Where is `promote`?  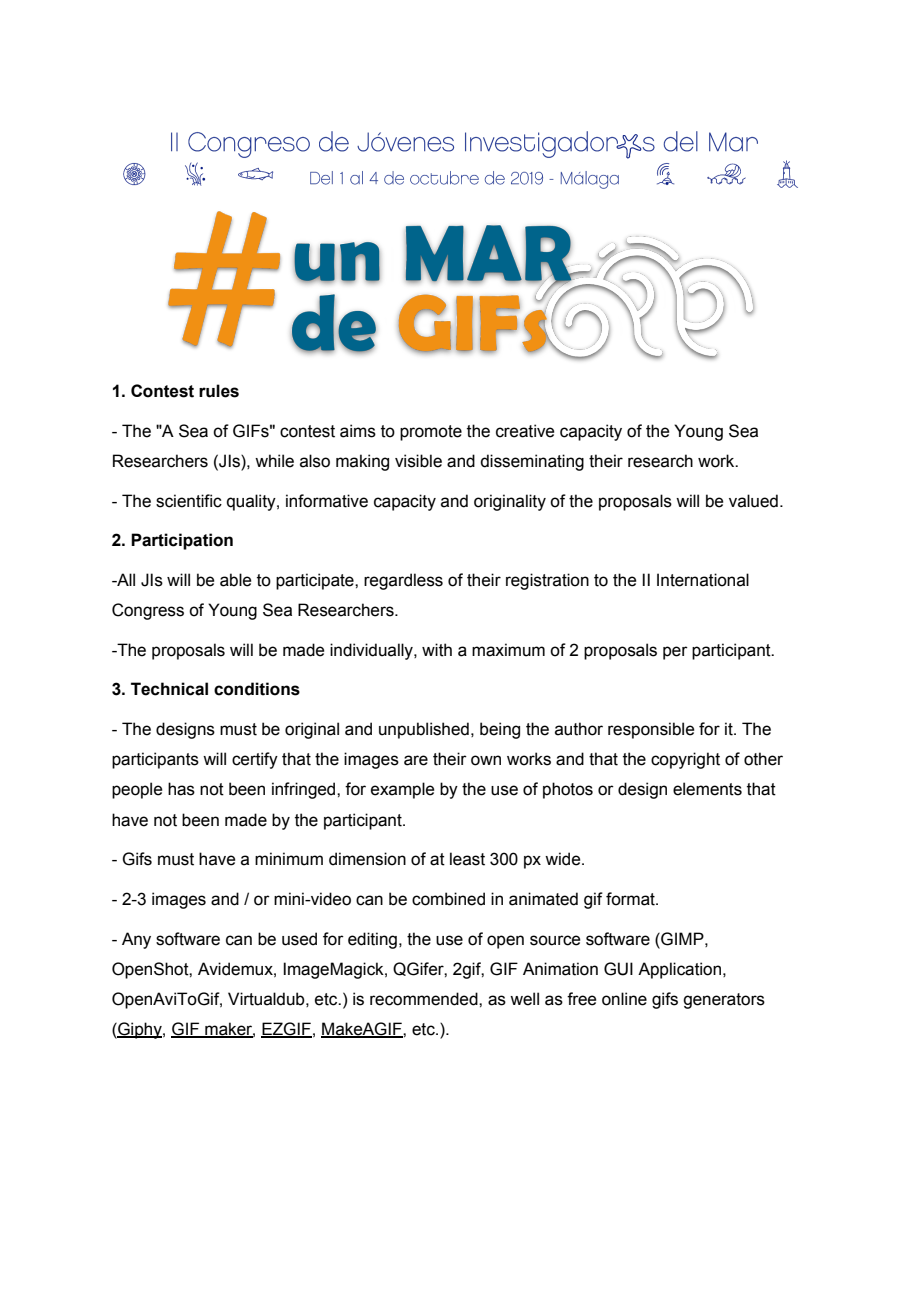
promote is located at coordinates (431, 433).
